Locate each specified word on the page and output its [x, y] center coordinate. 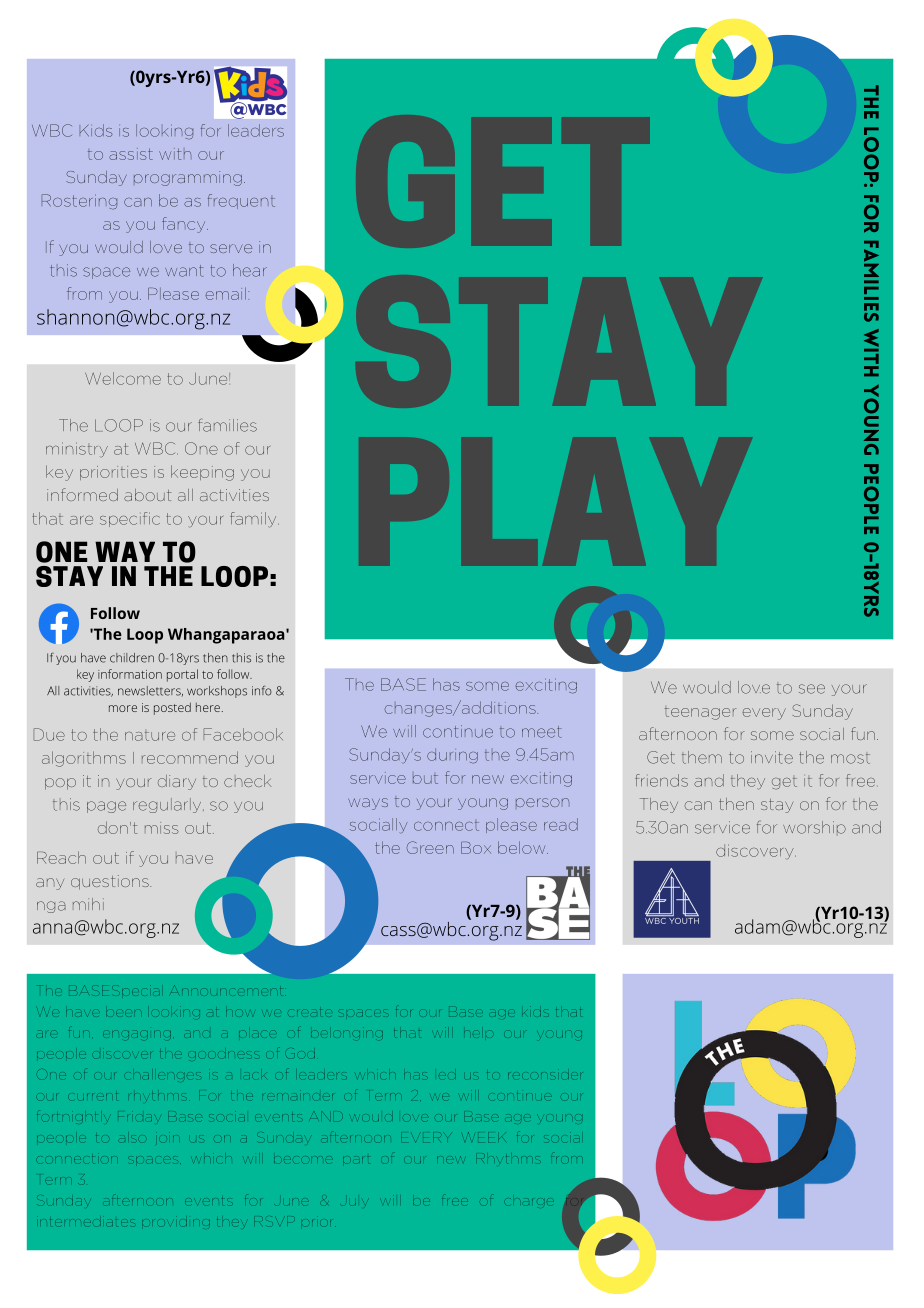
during [452, 756]
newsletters [150, 691]
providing [176, 1223]
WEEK [483, 1136]
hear [250, 270]
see [812, 689]
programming [188, 178]
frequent [241, 201]
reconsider [544, 1075]
